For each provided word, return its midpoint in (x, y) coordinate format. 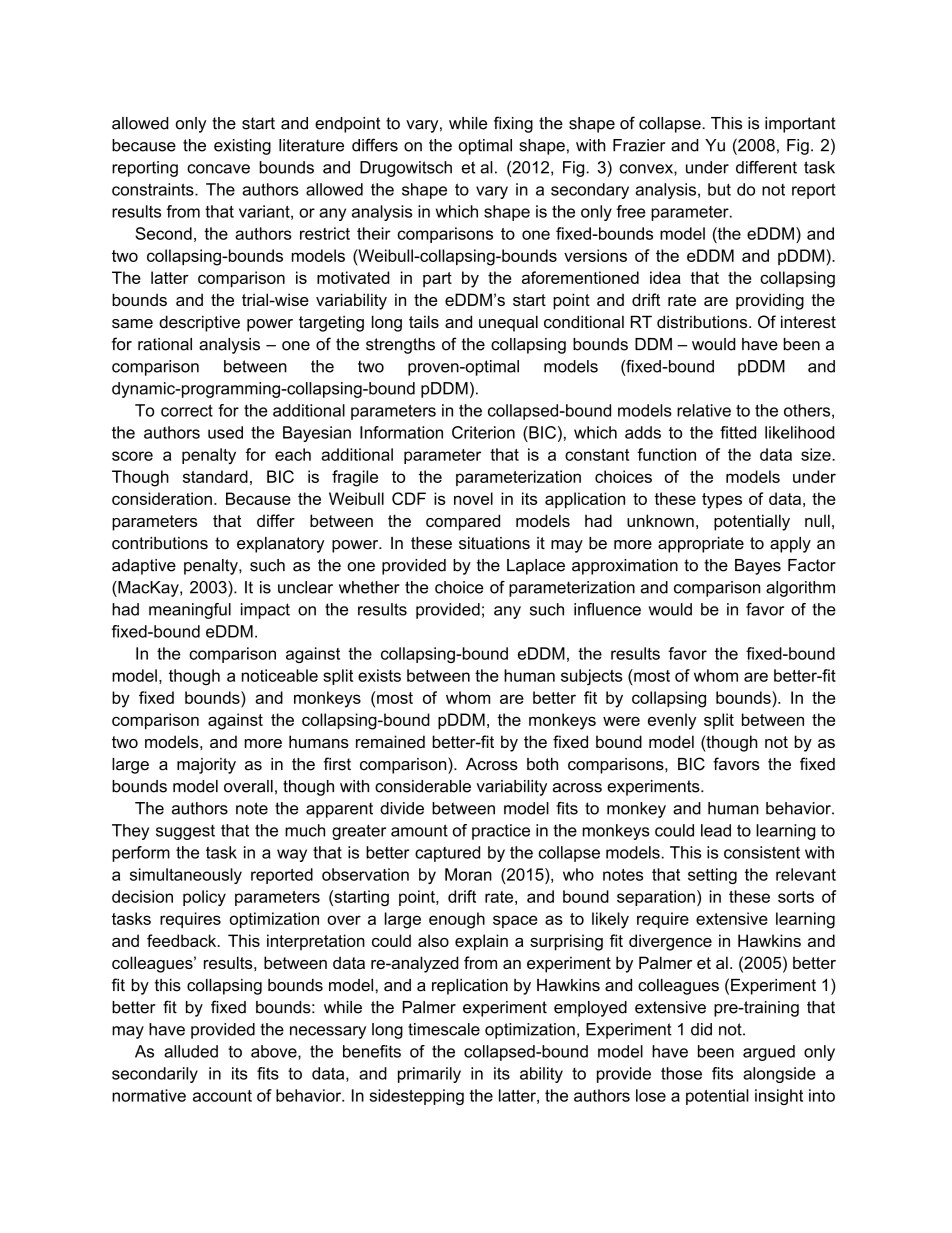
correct (187, 410)
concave (218, 169)
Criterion (483, 432)
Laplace (536, 567)
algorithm (800, 589)
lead (716, 830)
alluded (191, 1051)
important (800, 125)
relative (704, 410)
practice (501, 832)
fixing (513, 124)
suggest (185, 832)
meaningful (190, 611)
